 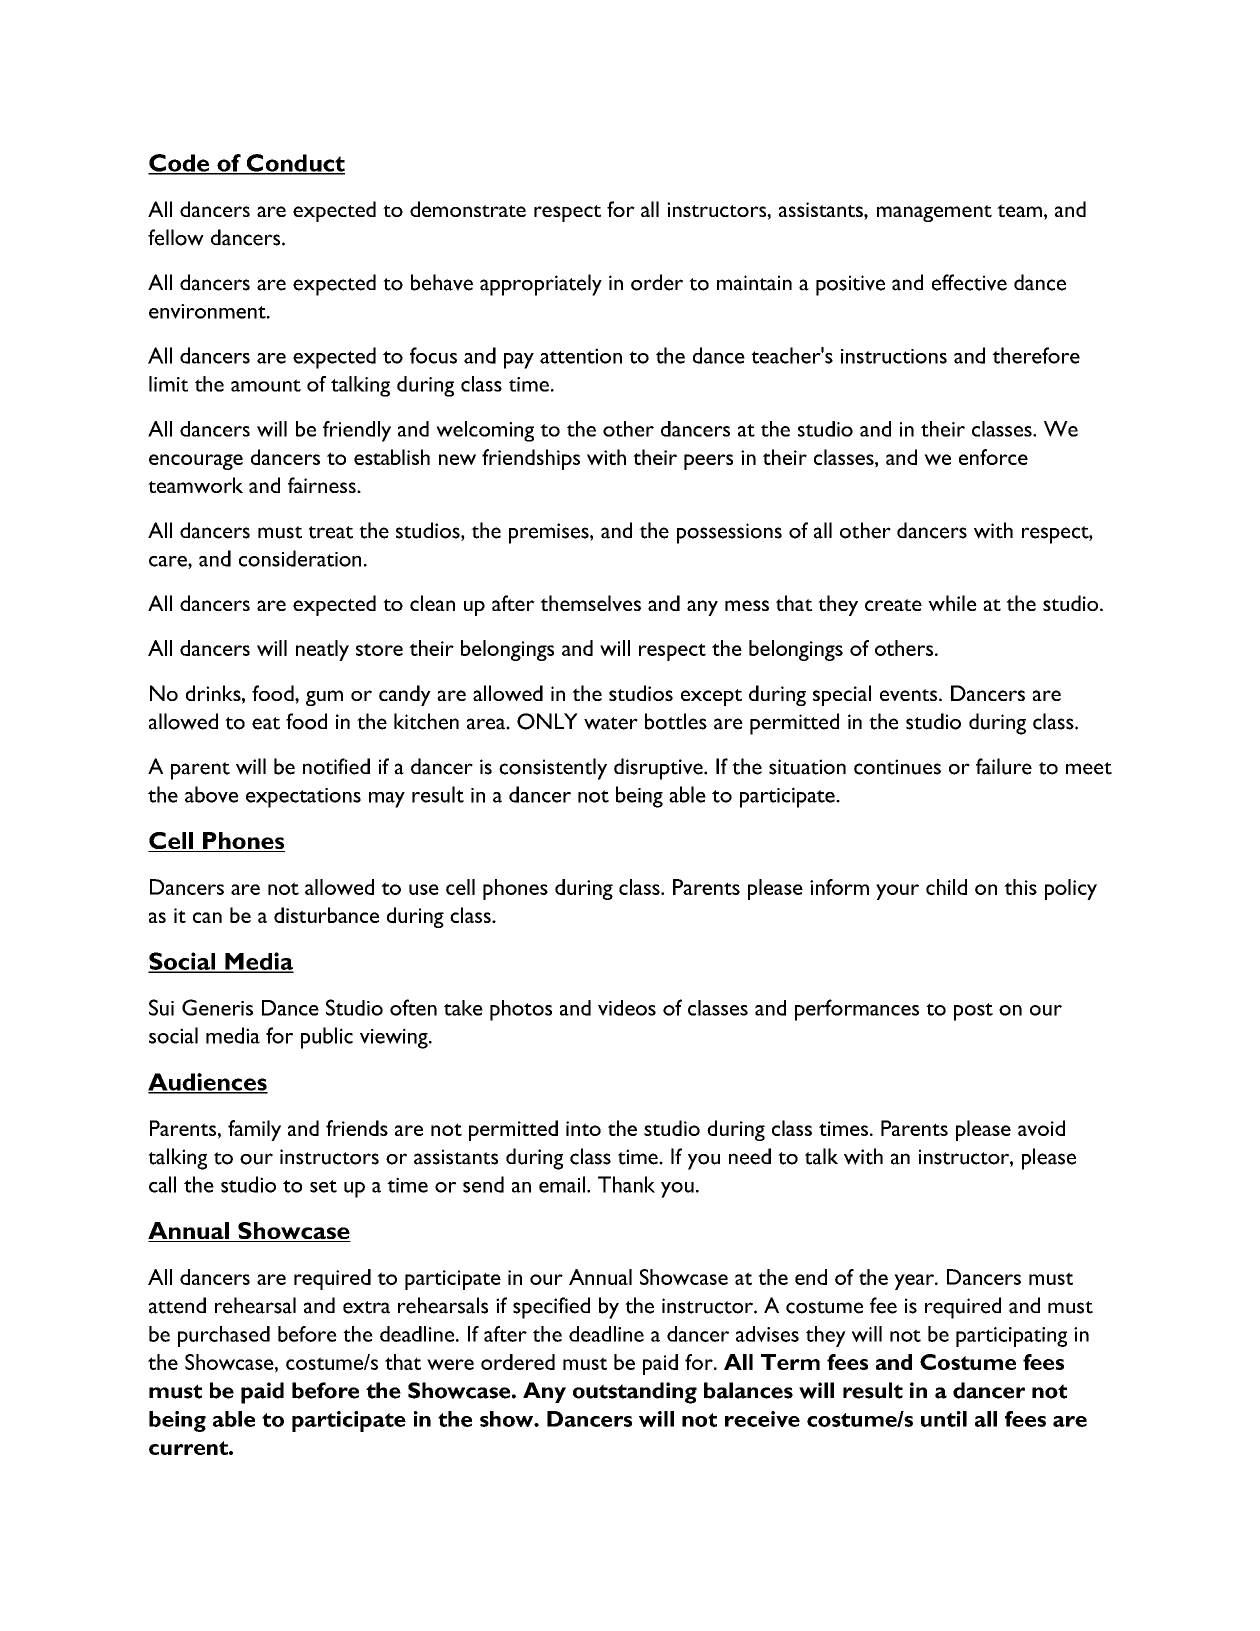 I want to click on Conduct, so click(x=294, y=164).
